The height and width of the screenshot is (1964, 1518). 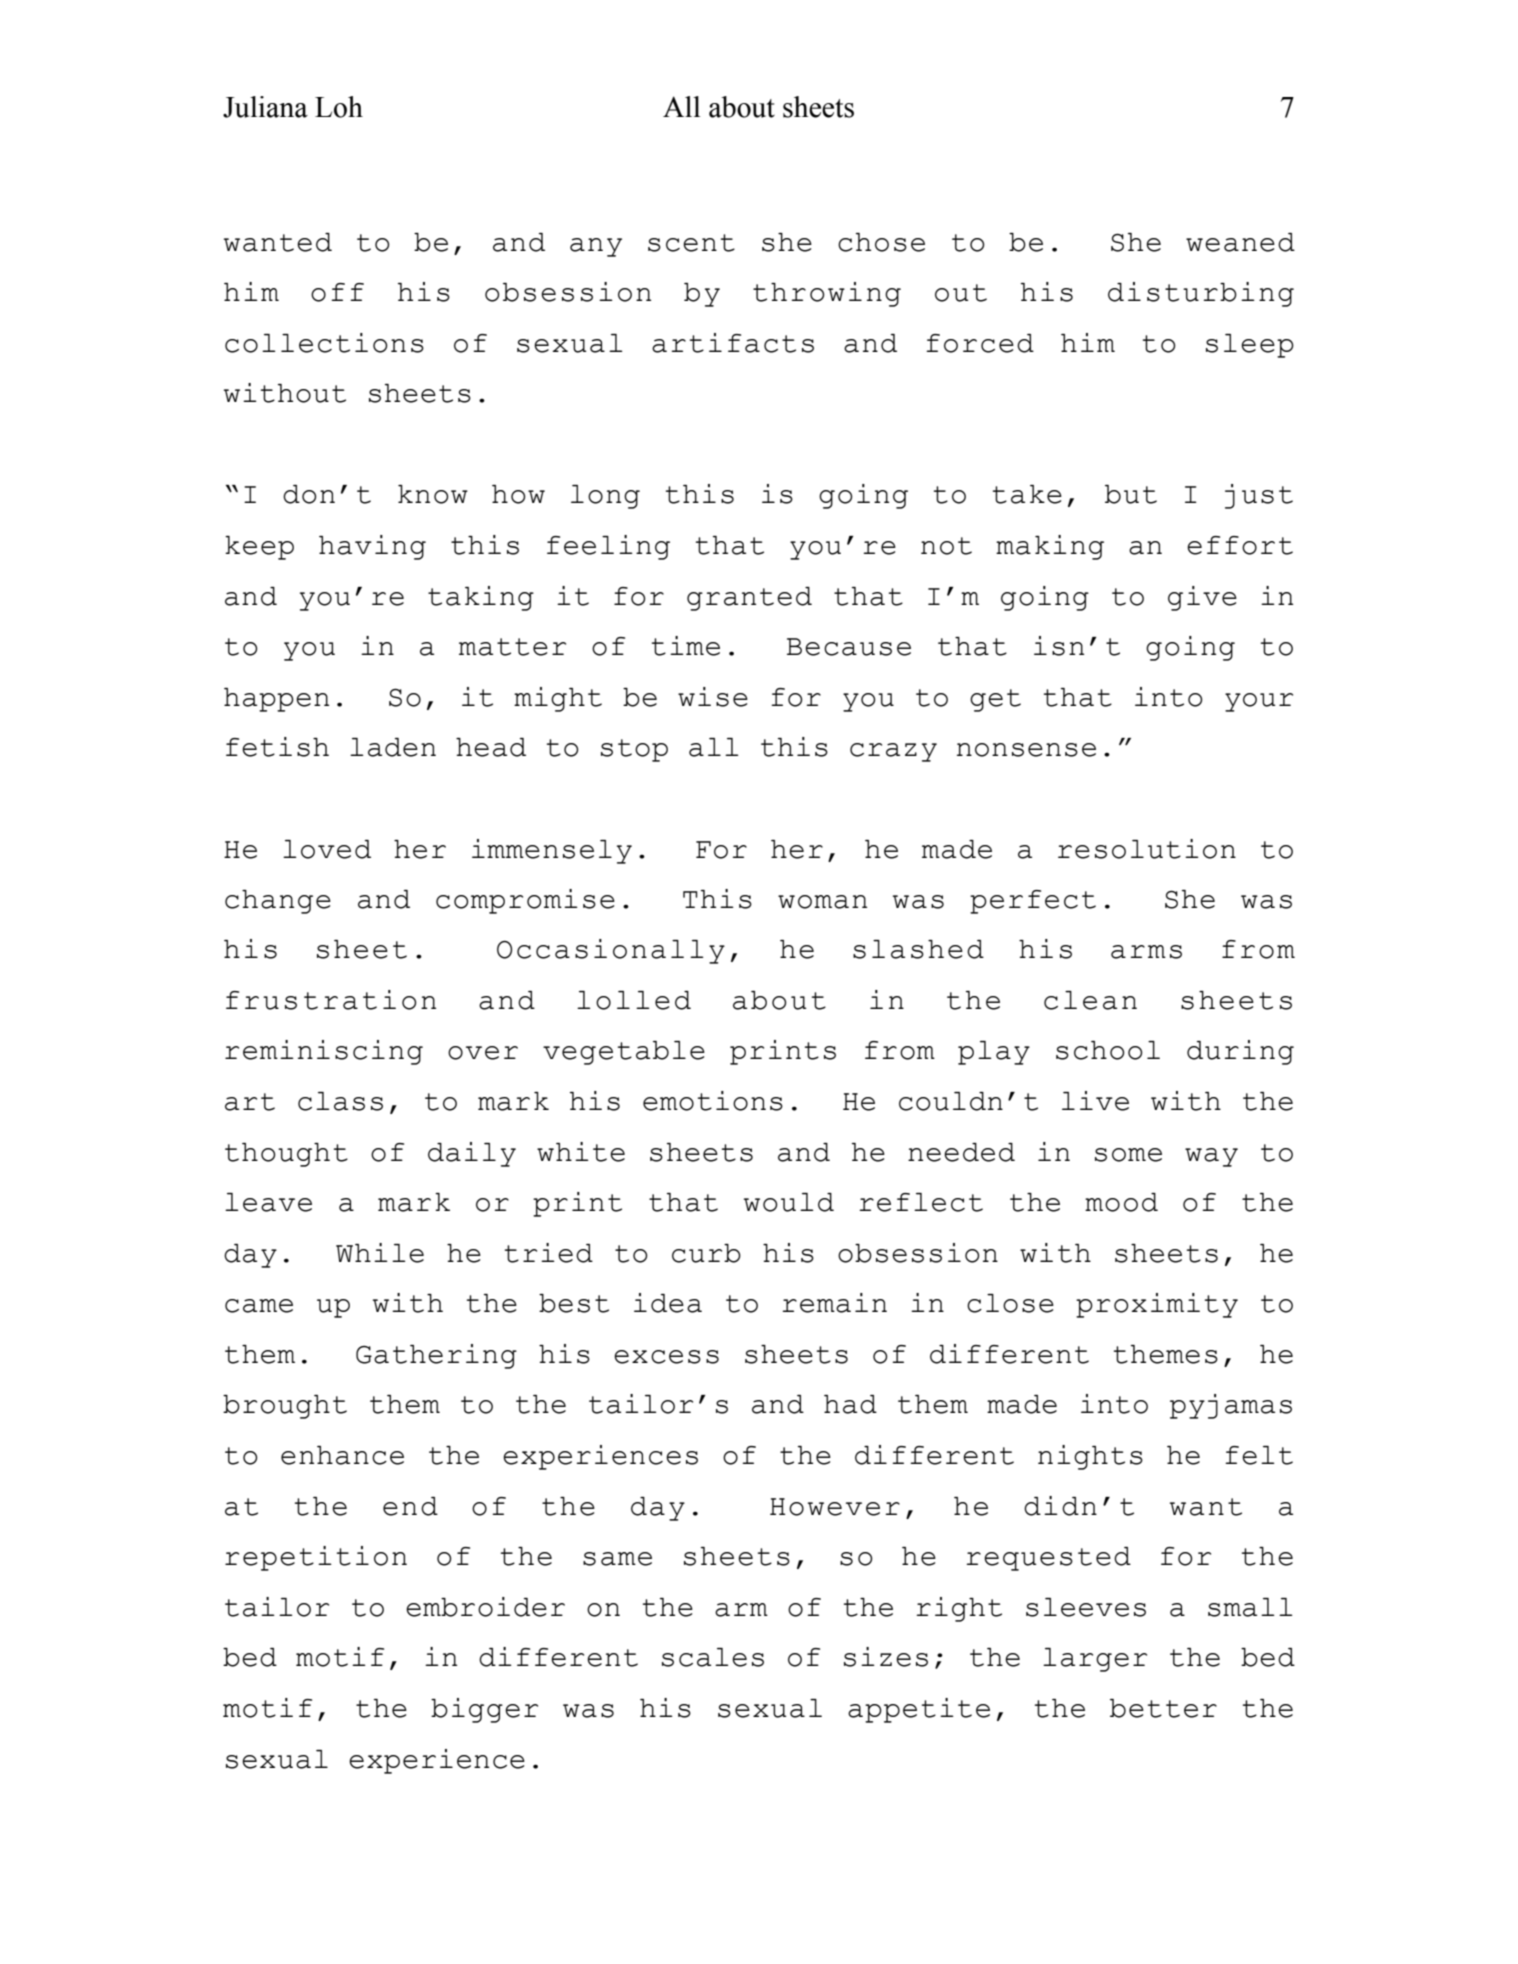 What do you see at coordinates (1240, 242) in the screenshot?
I see `weaned` at bounding box center [1240, 242].
